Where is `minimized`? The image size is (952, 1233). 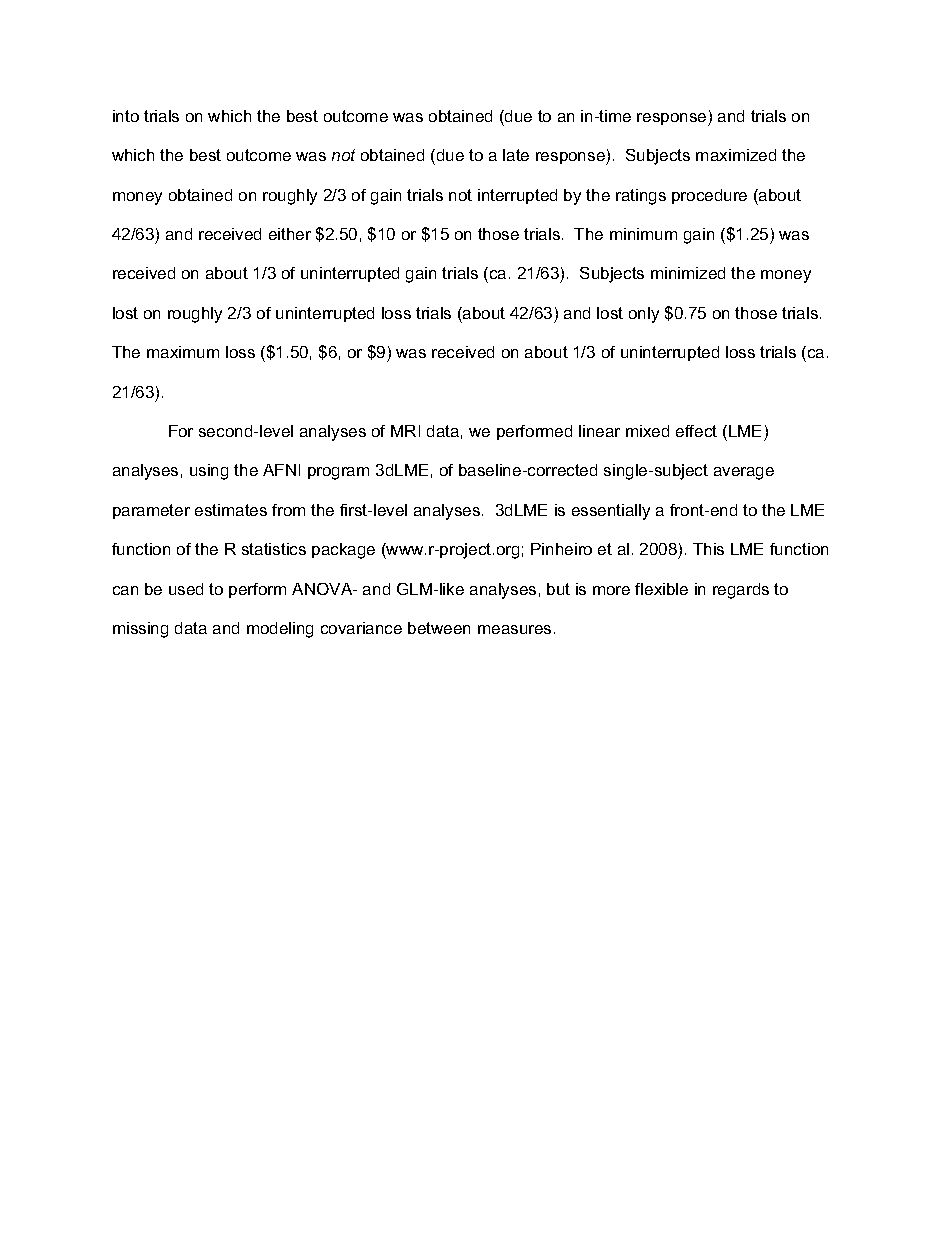 minimized is located at coordinates (688, 273).
